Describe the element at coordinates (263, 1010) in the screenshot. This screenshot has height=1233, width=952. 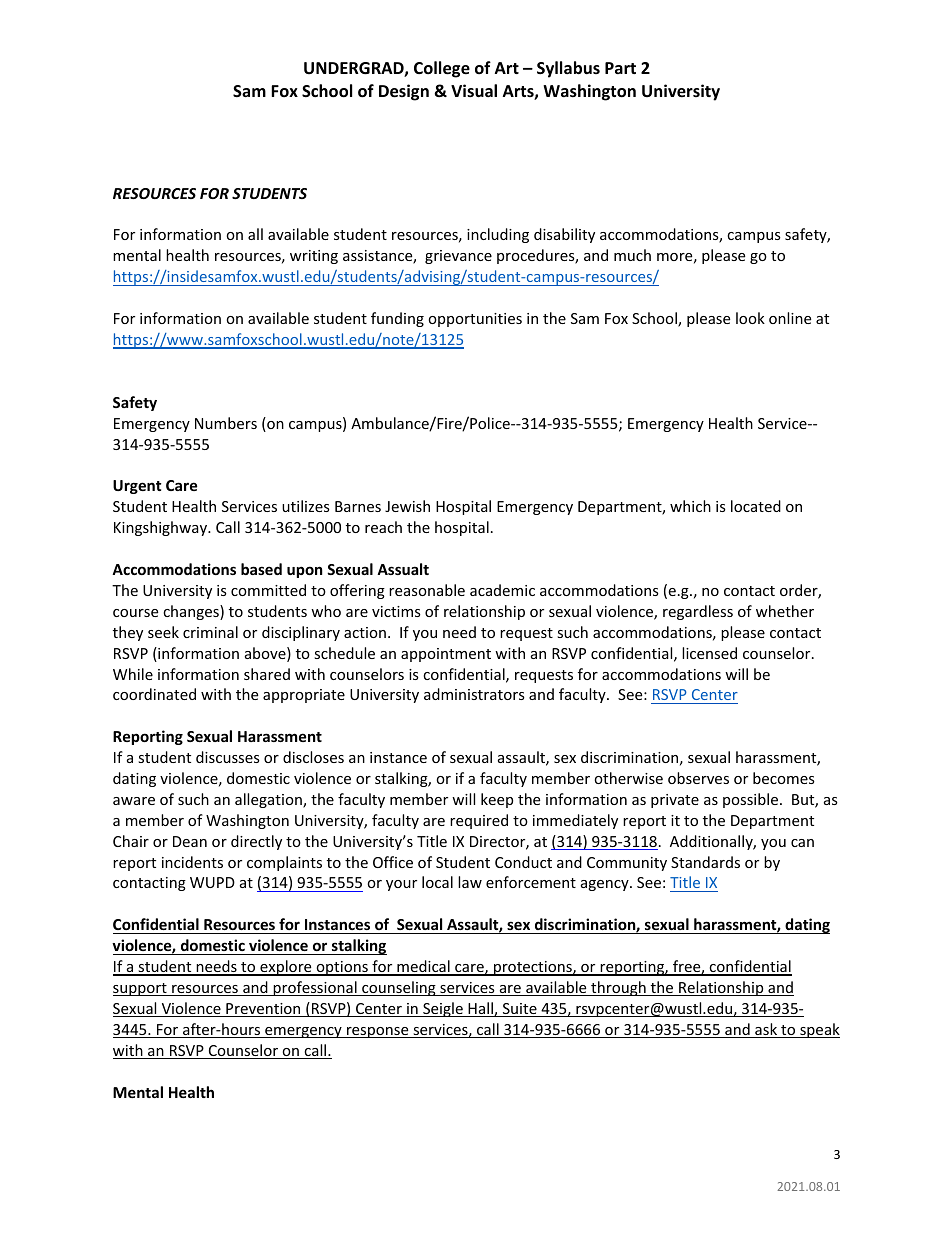
I see `Prevention` at that location.
